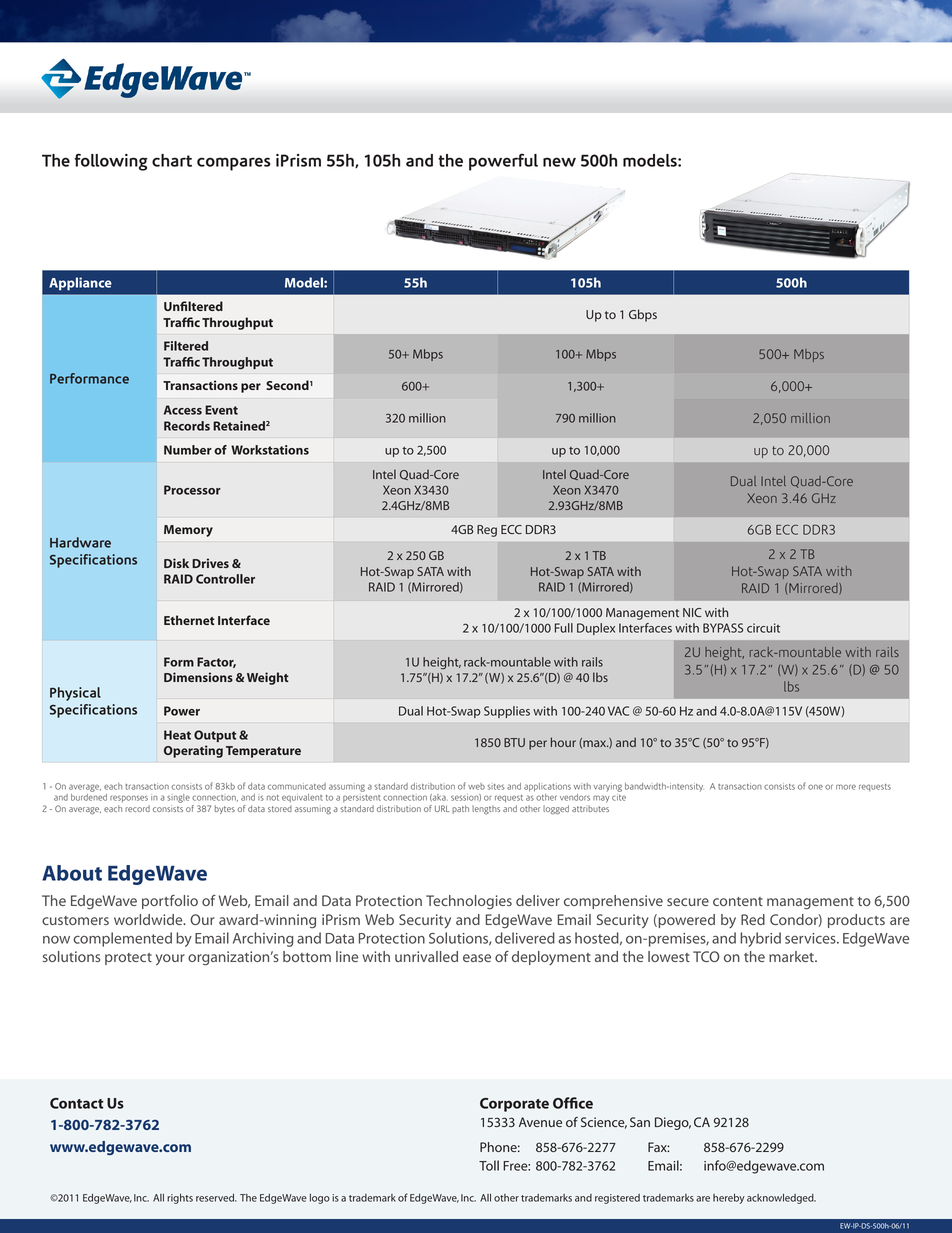 This image has width=952, height=1233. Describe the element at coordinates (178, 800) in the image. I see `single` at that location.
